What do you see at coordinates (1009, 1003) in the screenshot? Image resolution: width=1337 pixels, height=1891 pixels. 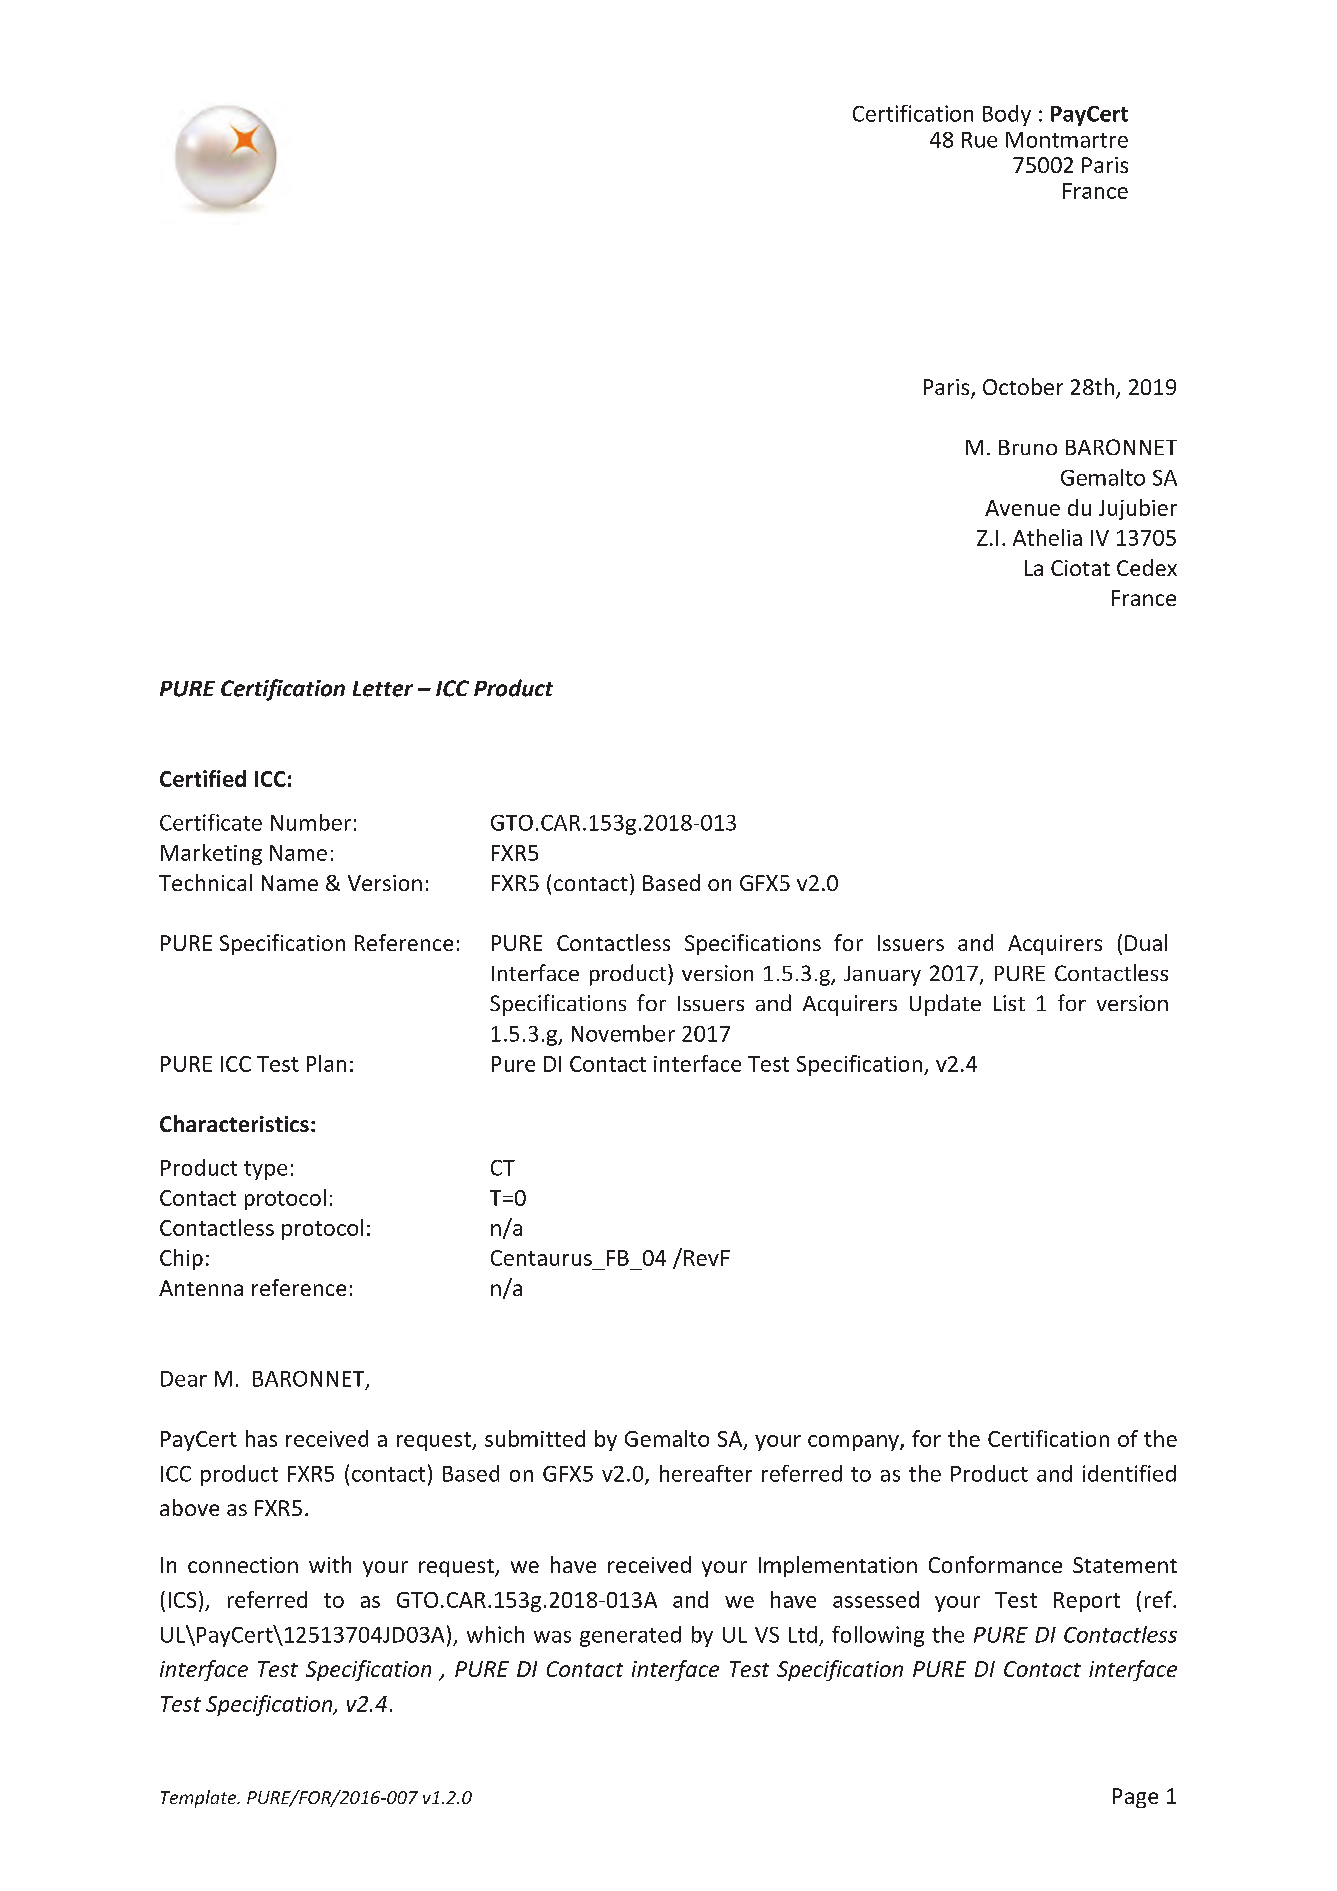 I see `List` at bounding box center [1009, 1003].
